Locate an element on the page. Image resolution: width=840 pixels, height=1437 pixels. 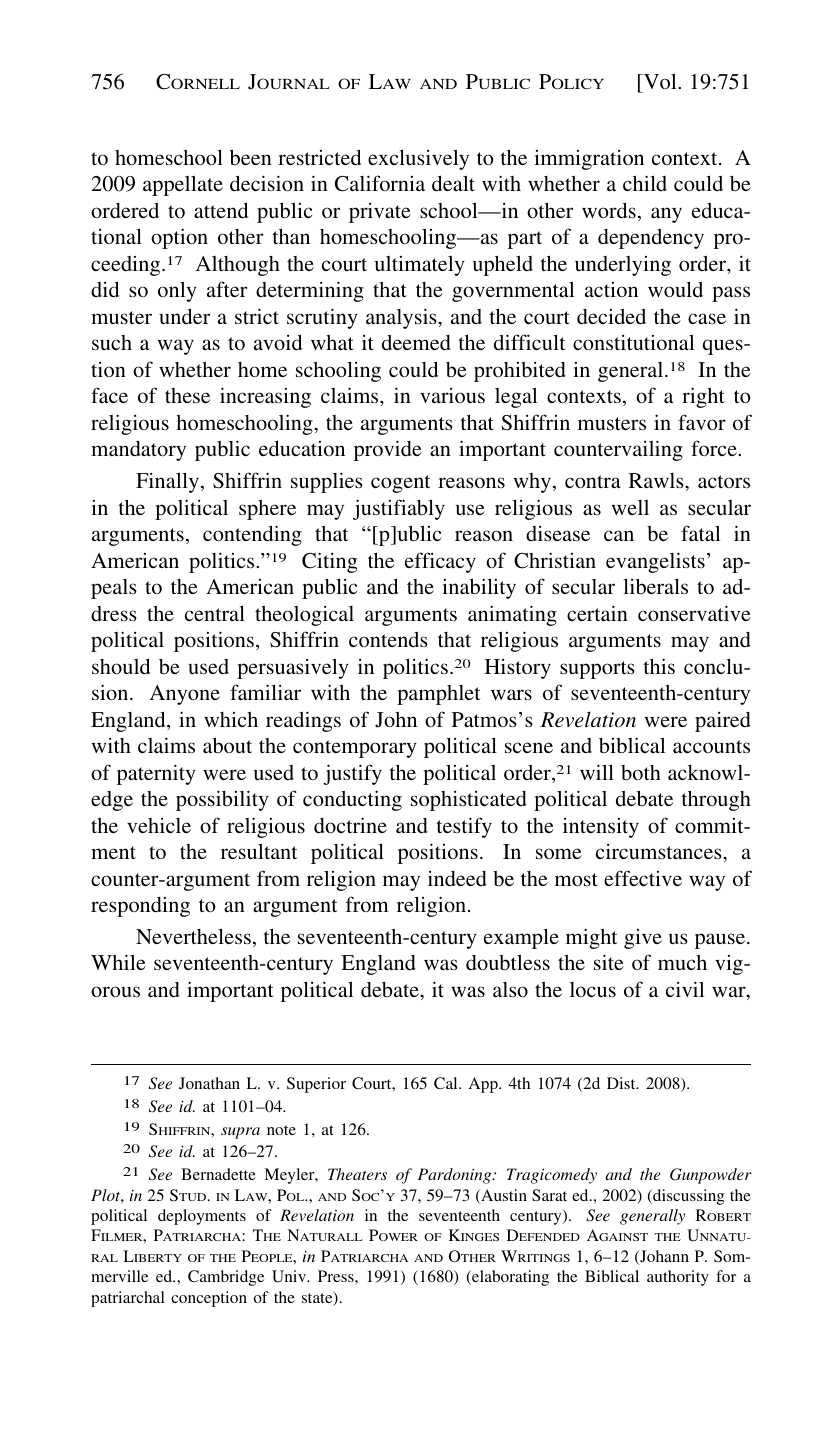
circumstances is located at coordinates (660, 851).
